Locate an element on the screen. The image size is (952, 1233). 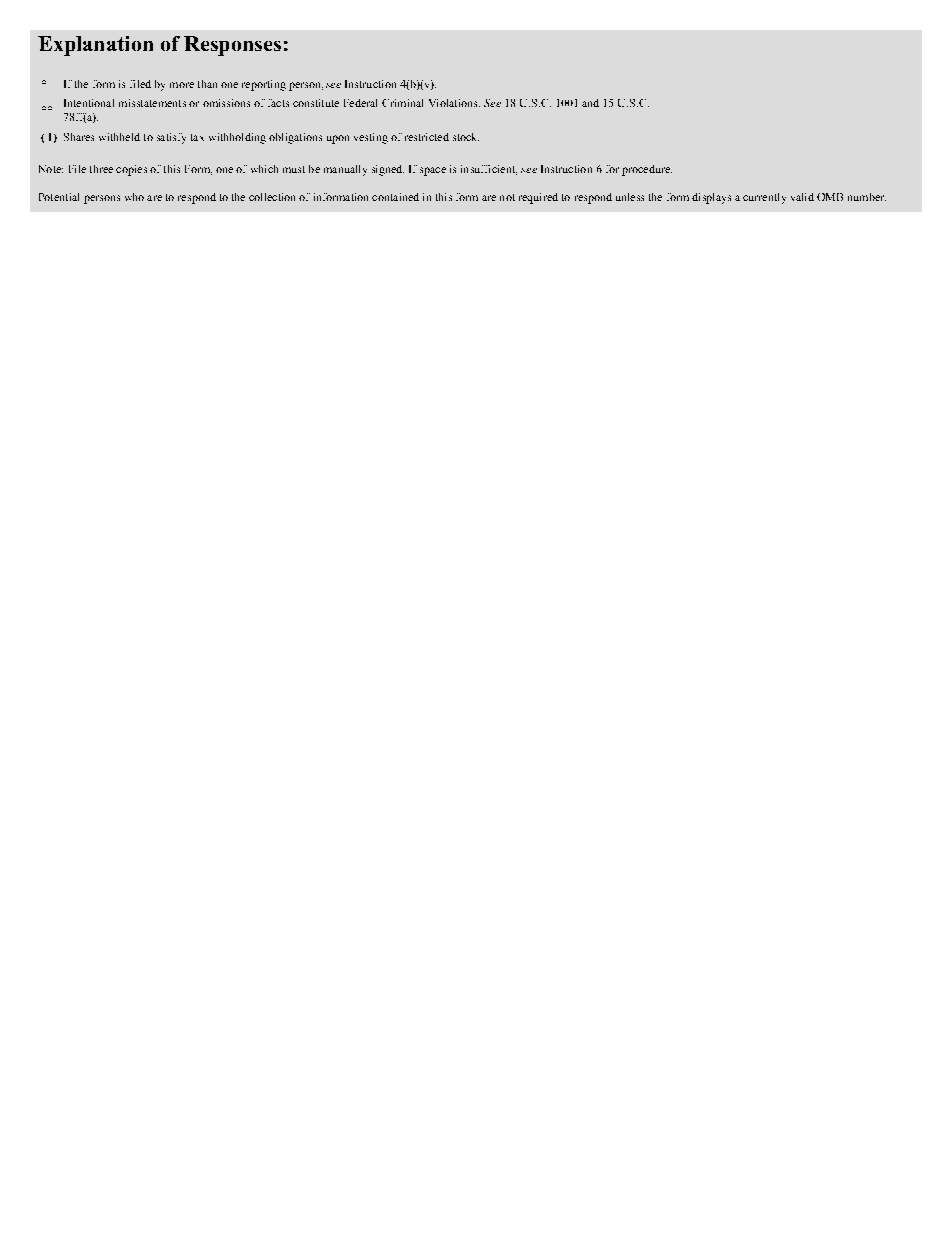
misstatements is located at coordinates (152, 103).
